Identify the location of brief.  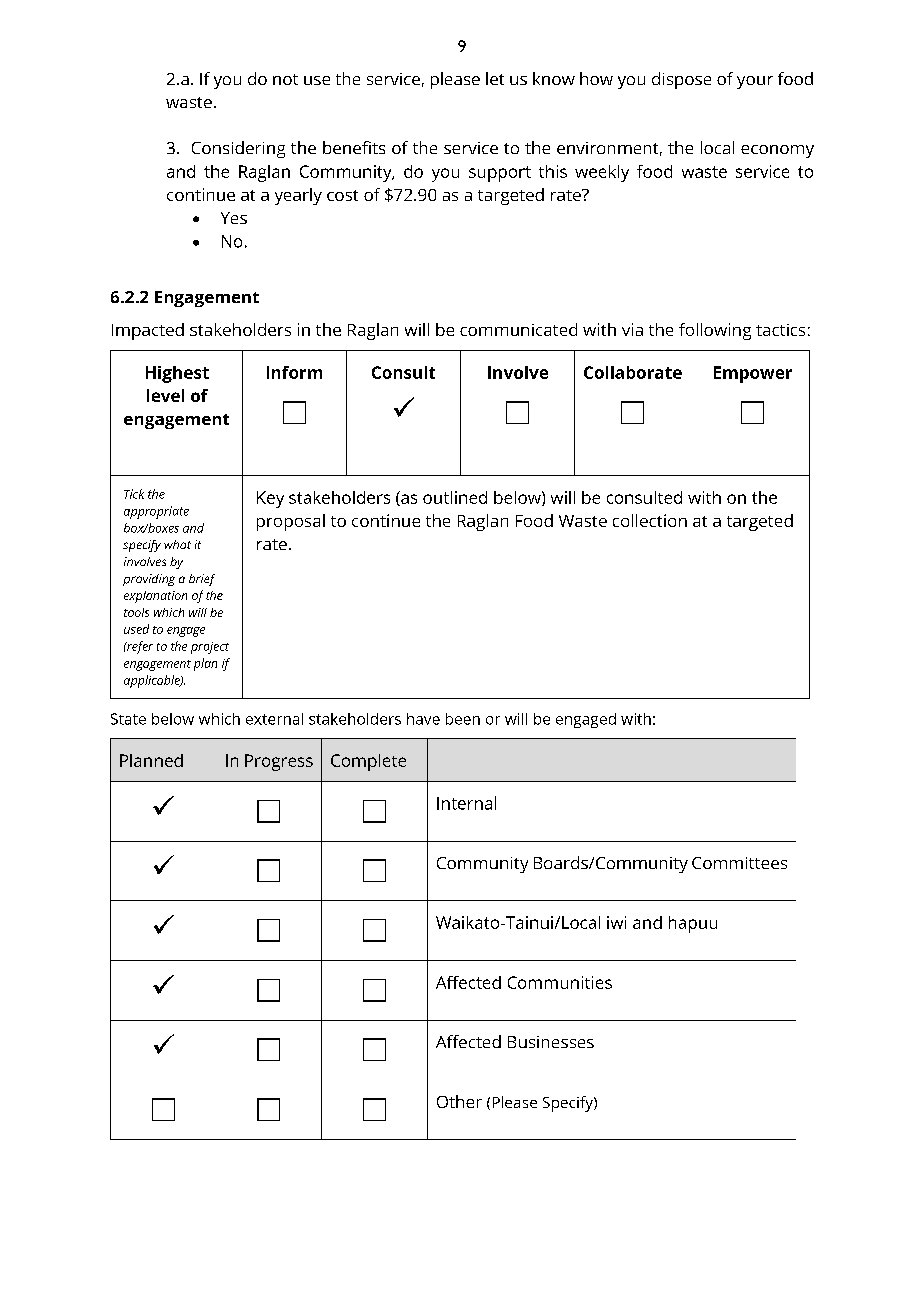
(202, 580).
